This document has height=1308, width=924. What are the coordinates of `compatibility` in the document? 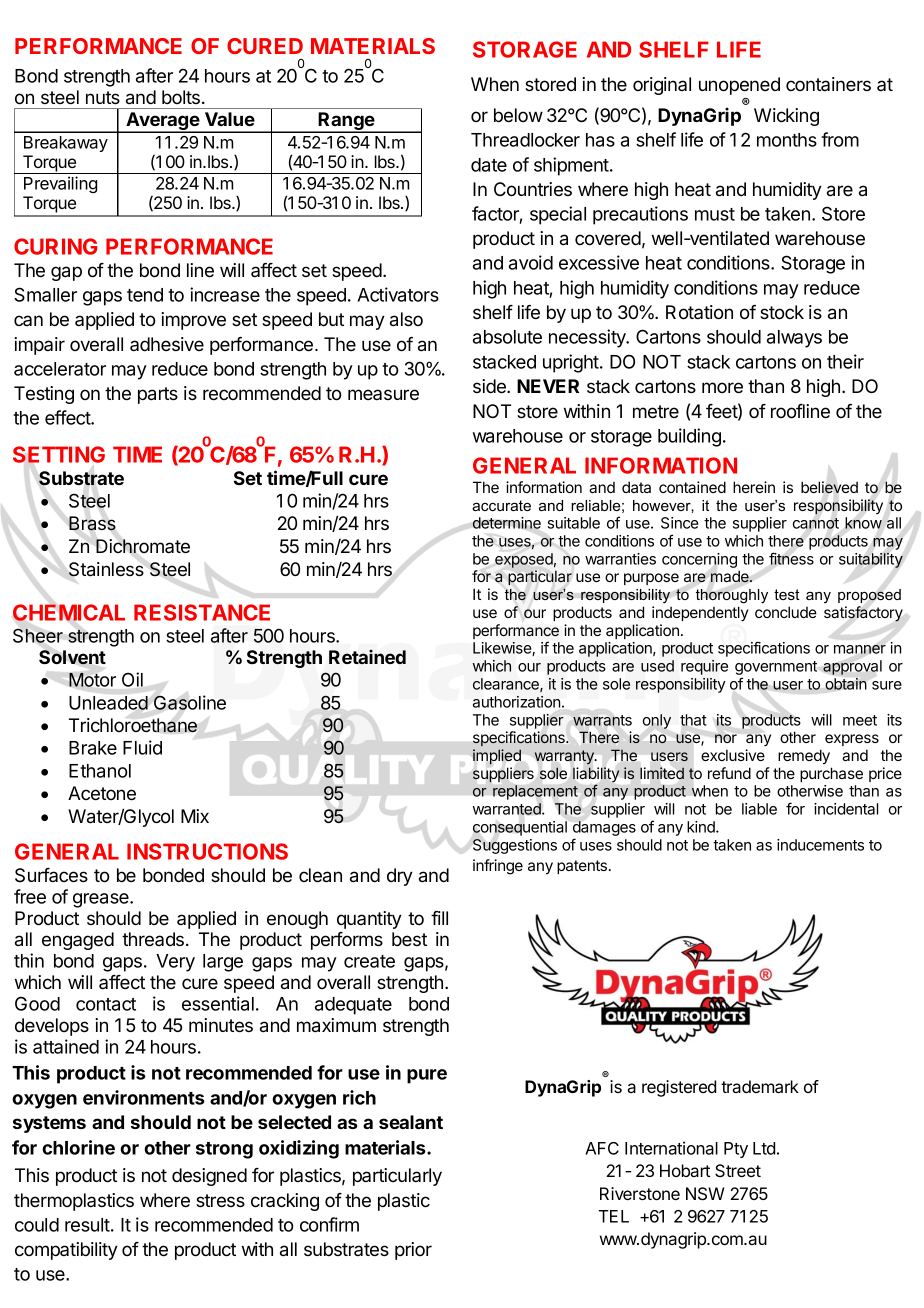 It's located at (66, 1251).
